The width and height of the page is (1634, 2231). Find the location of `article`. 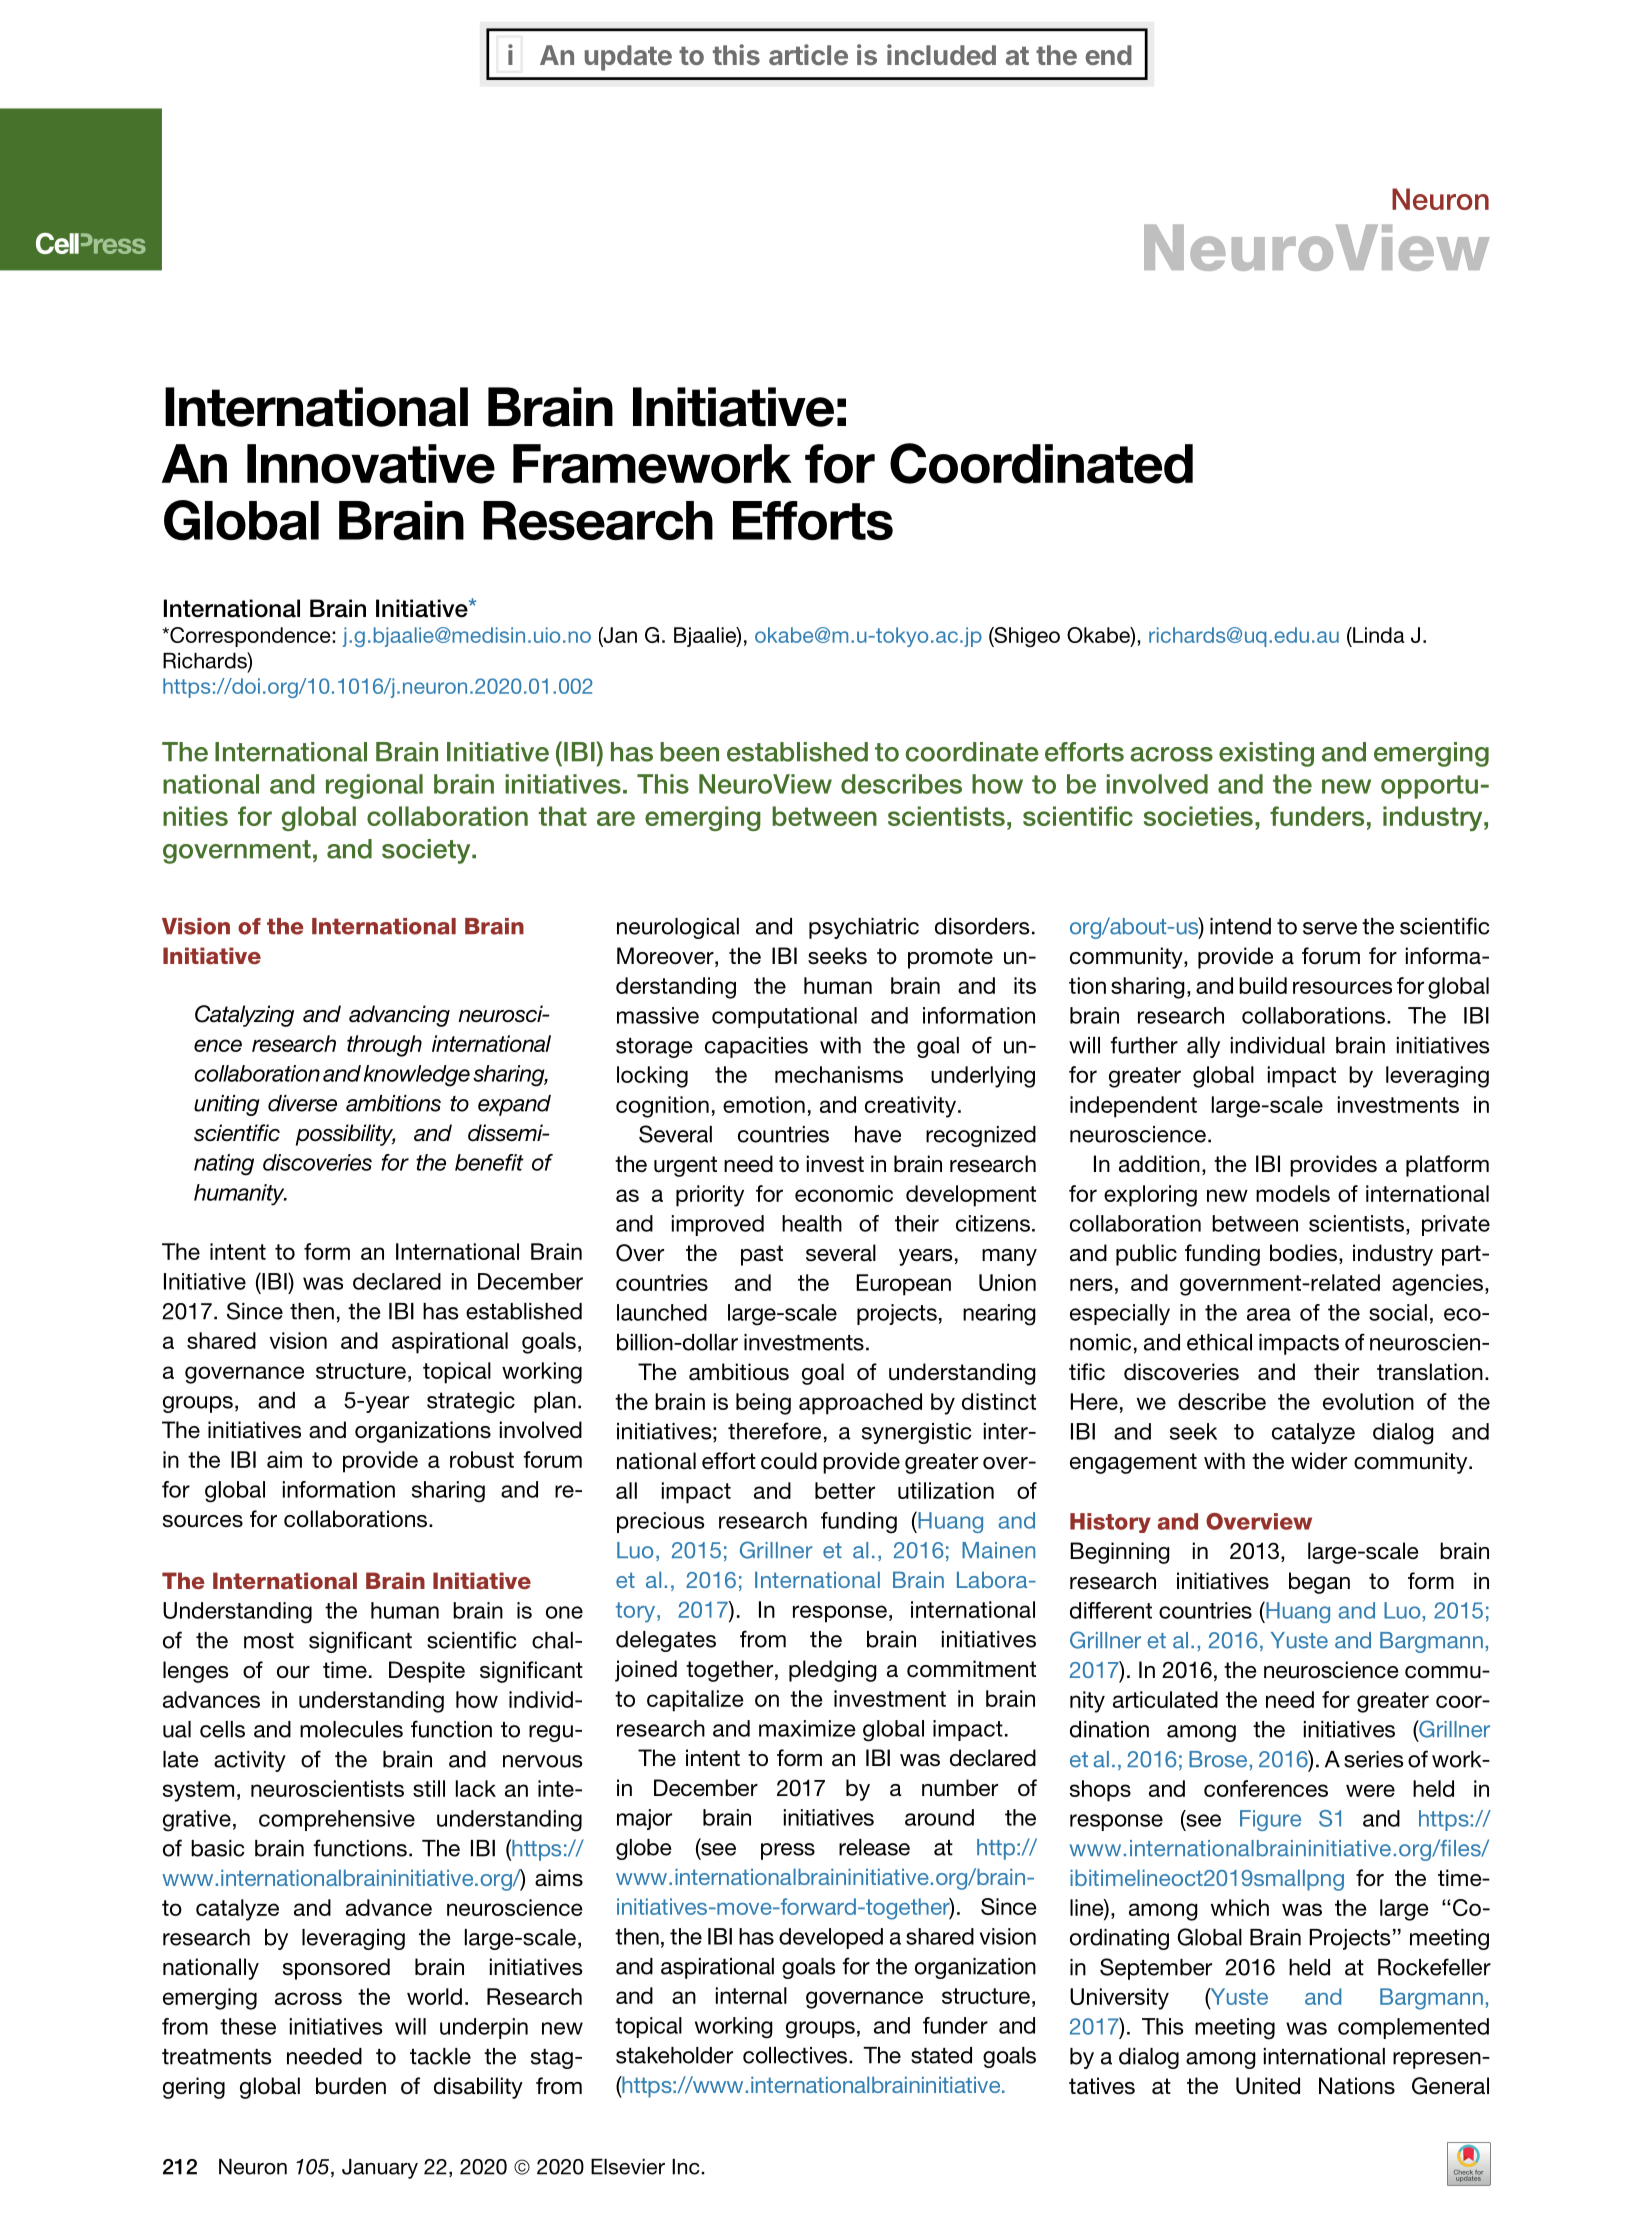

article is located at coordinates (808, 54).
